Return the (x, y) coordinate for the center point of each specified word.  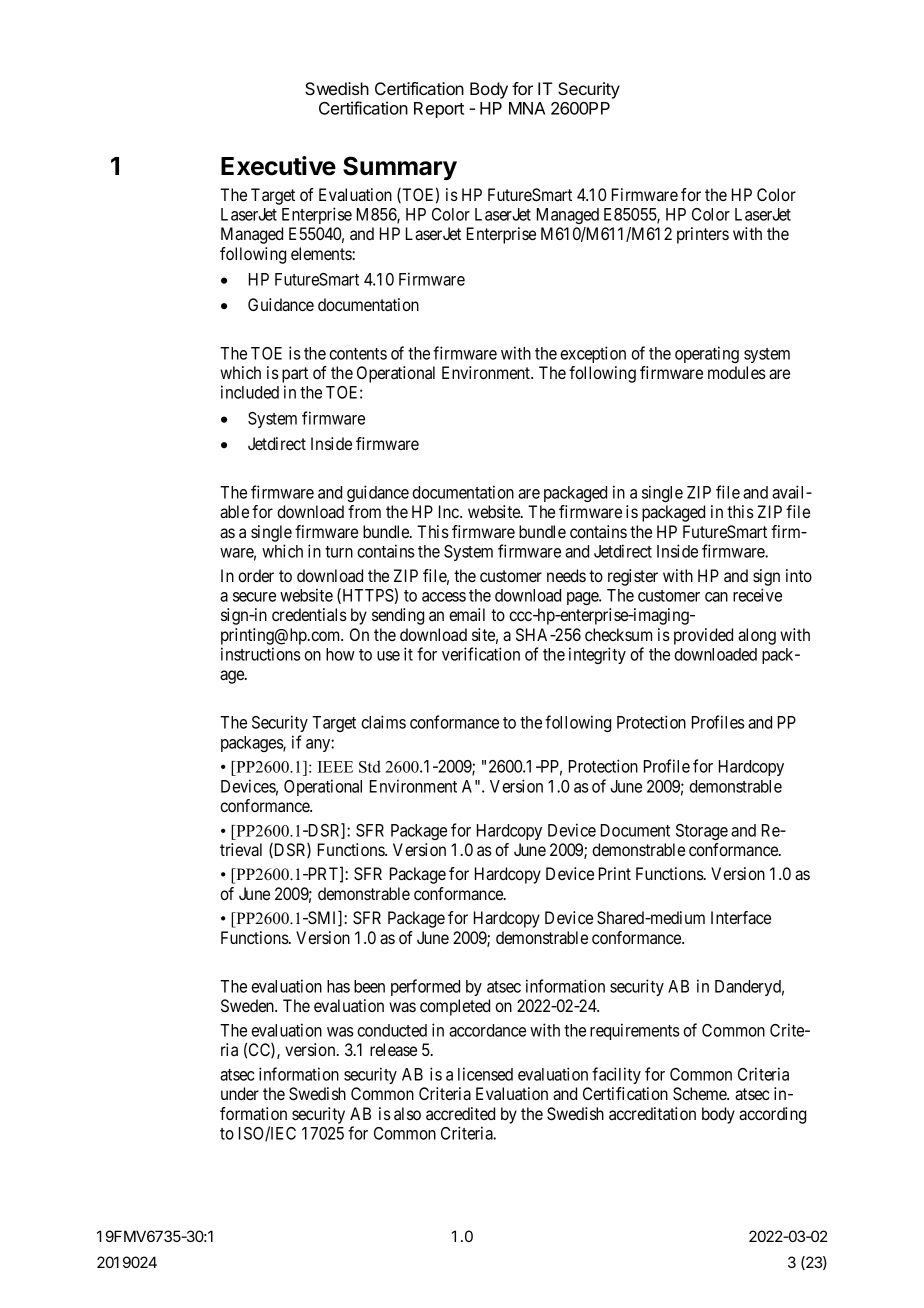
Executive (278, 166)
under (240, 1093)
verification (481, 654)
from (364, 511)
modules (737, 372)
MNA (527, 108)
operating (707, 354)
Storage (702, 832)
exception (593, 354)
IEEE (335, 767)
